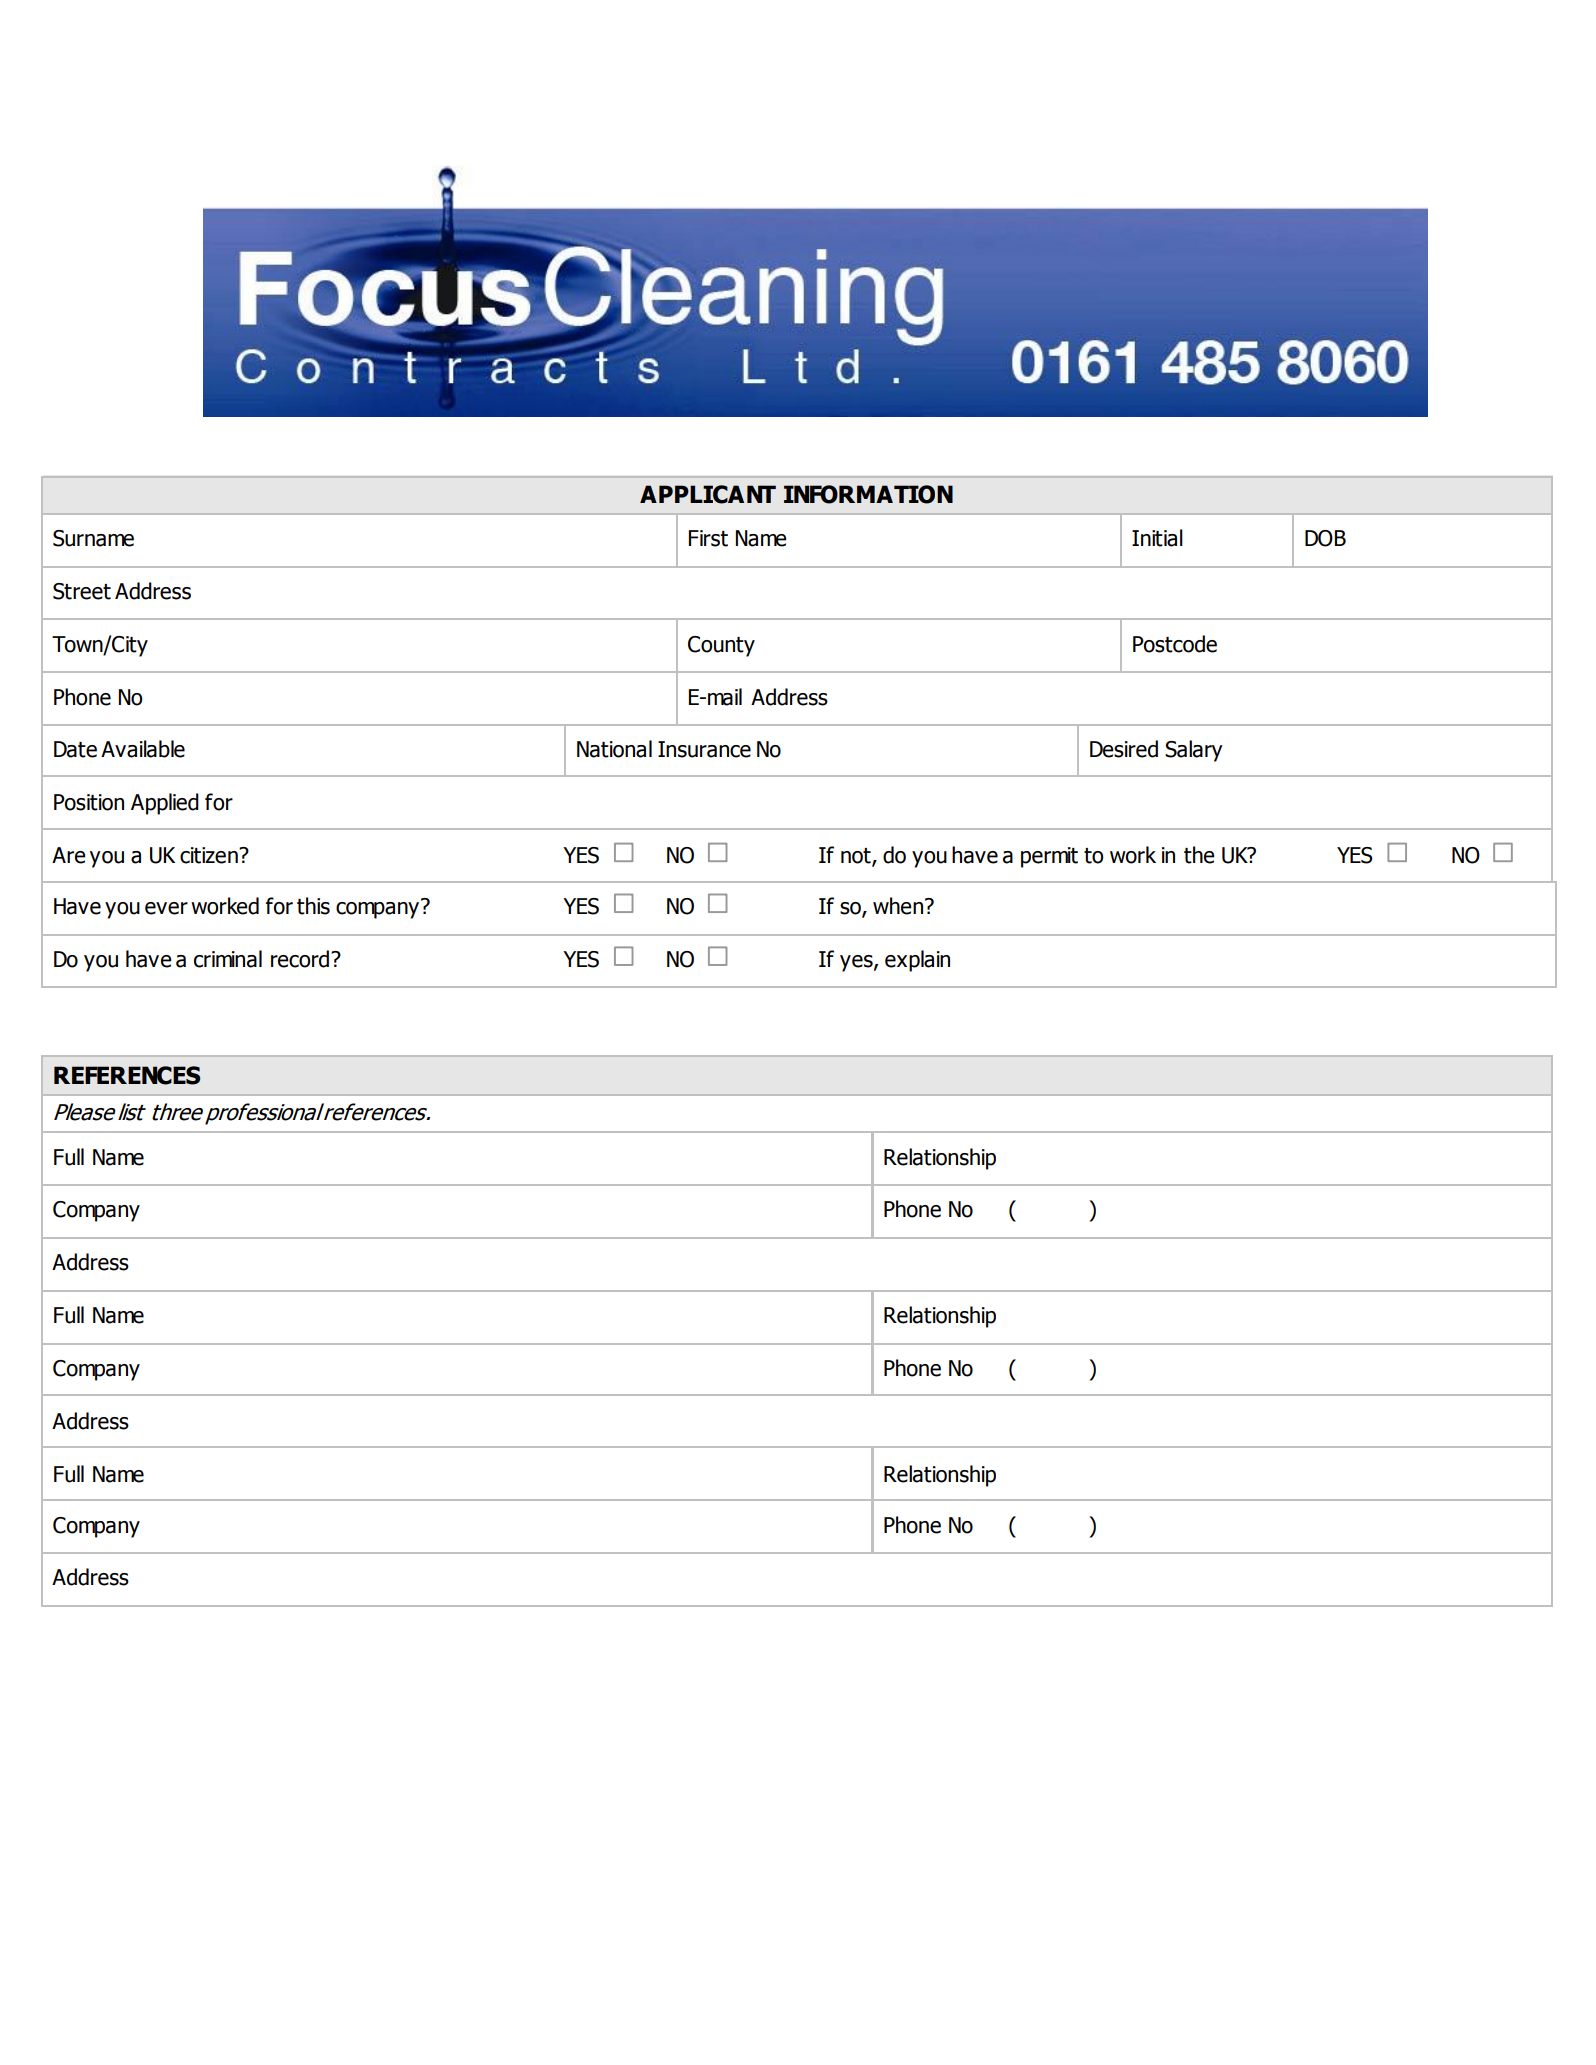  I want to click on Insurance, so click(704, 749).
